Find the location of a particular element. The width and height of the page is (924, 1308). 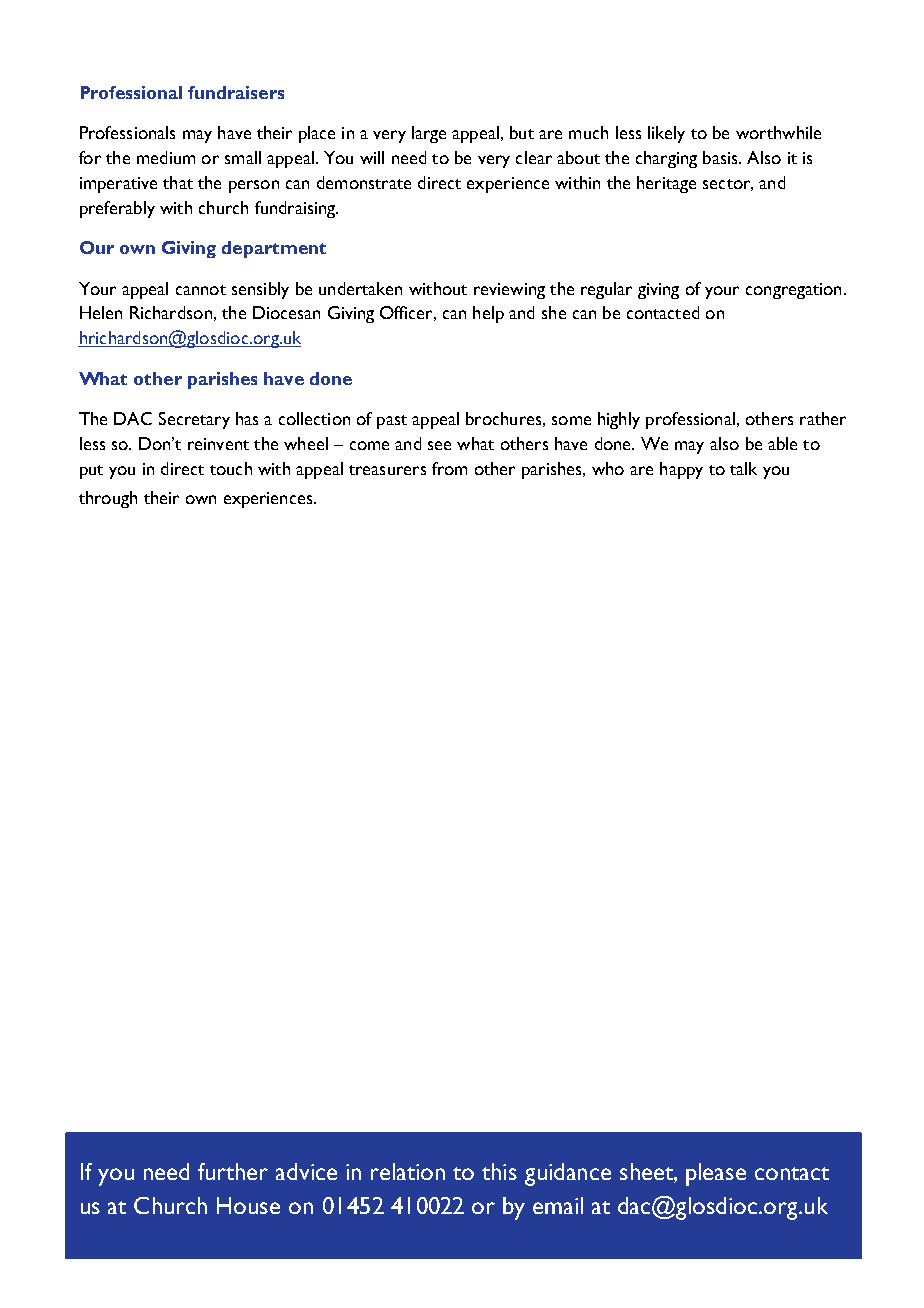

large is located at coordinates (429, 134).
